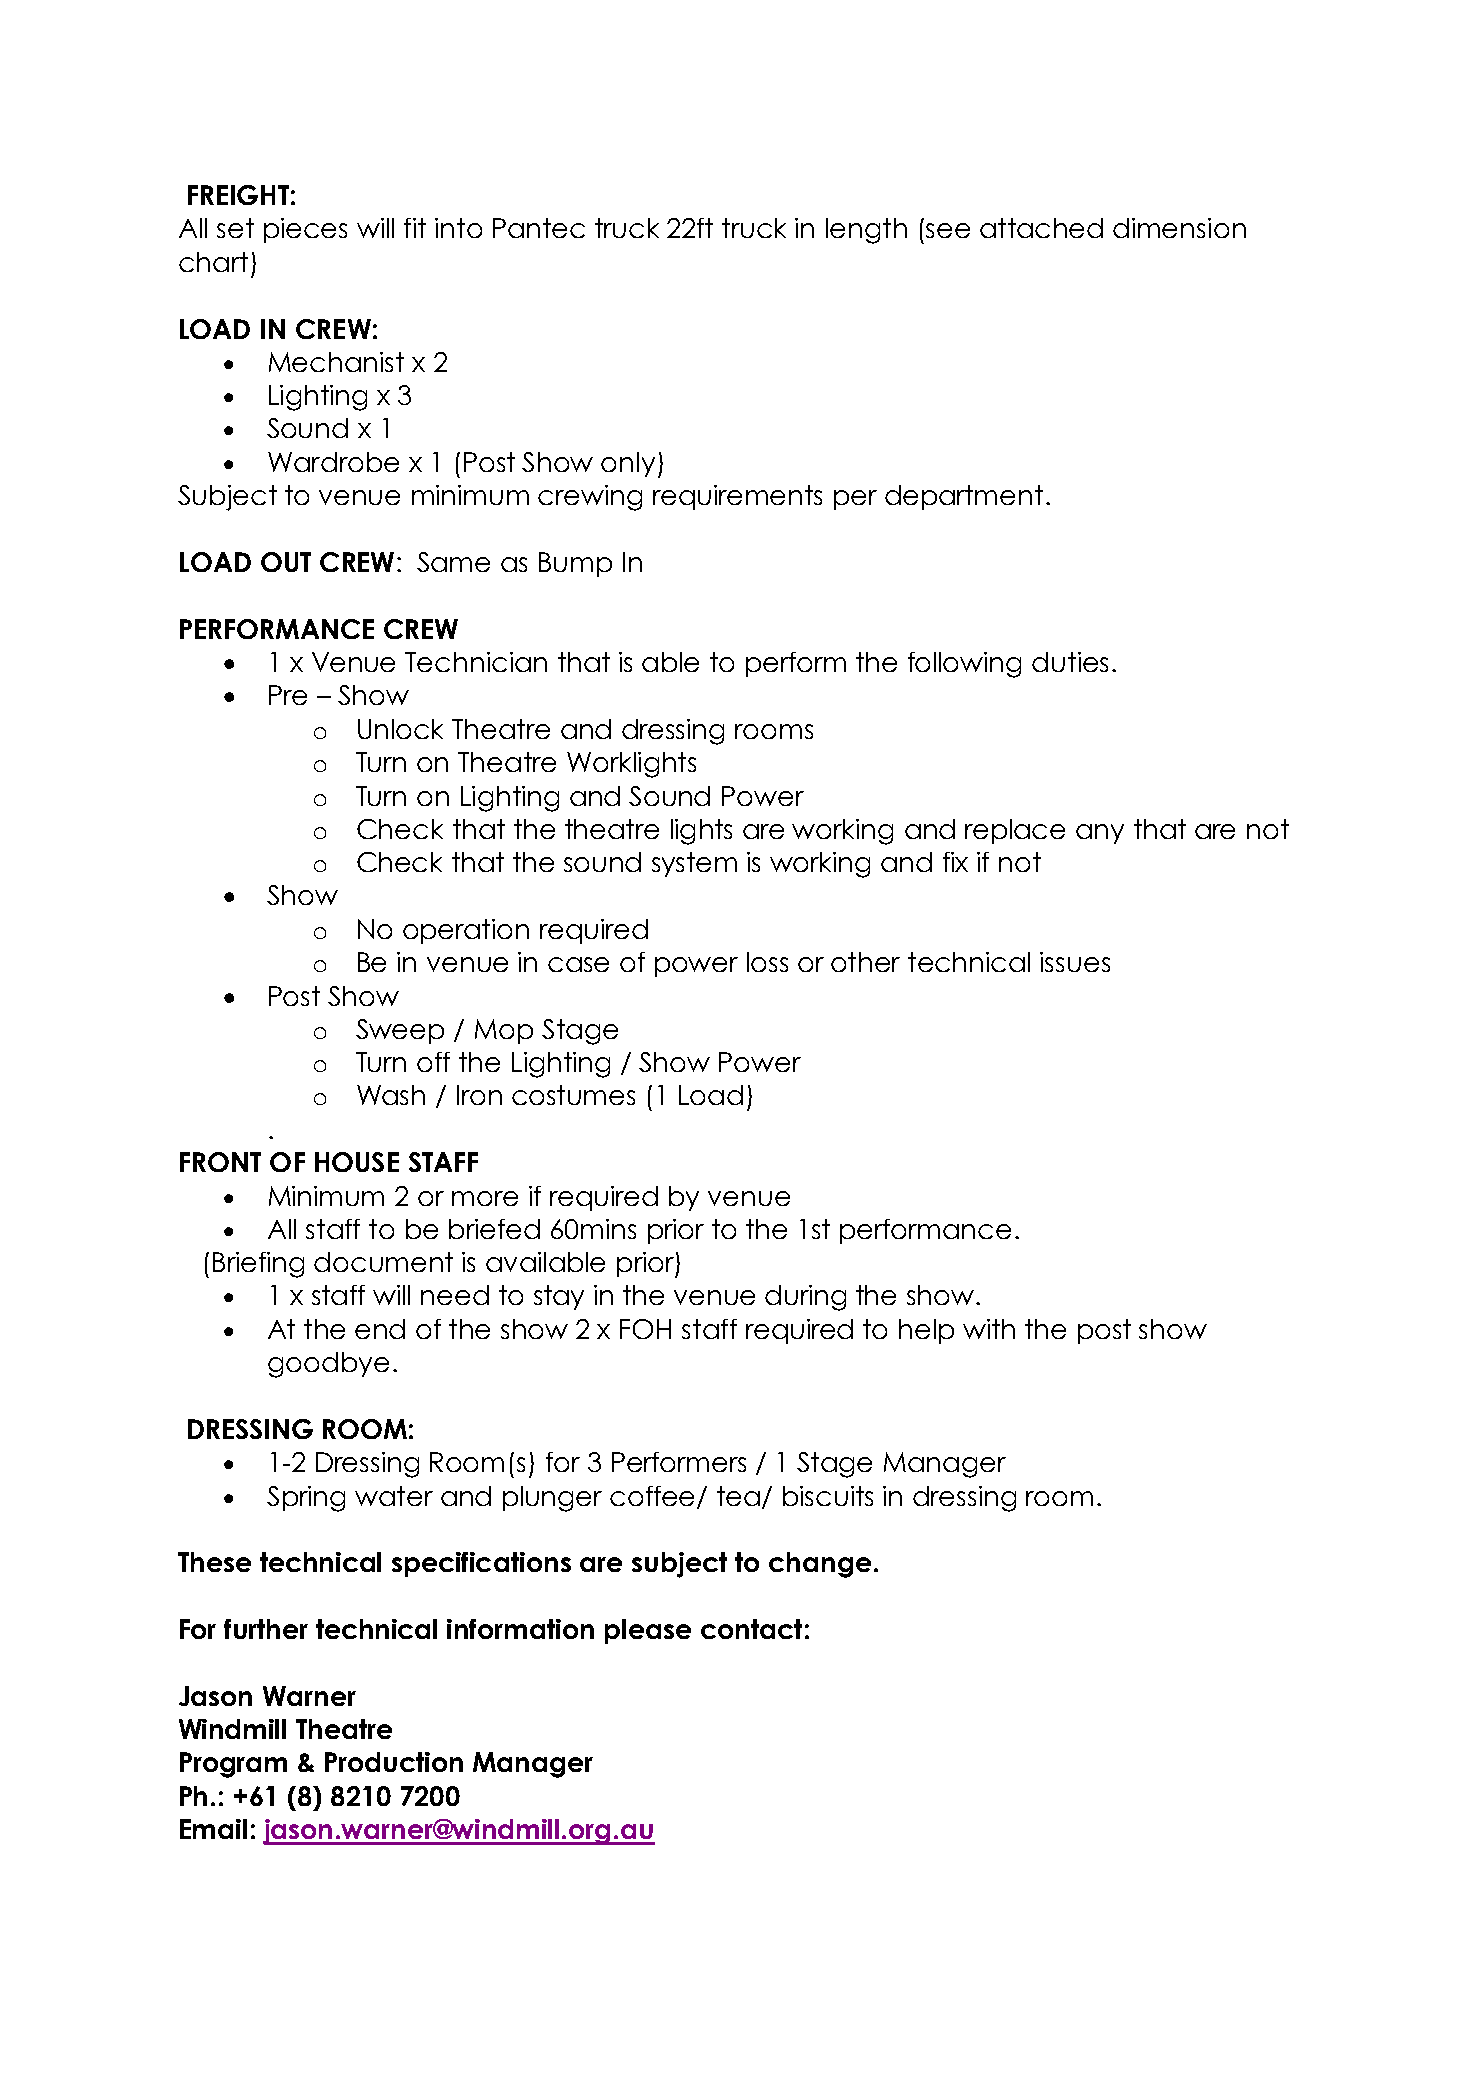 Image resolution: width=1471 pixels, height=2082 pixels. What do you see at coordinates (1041, 228) in the screenshot?
I see `attached` at bounding box center [1041, 228].
